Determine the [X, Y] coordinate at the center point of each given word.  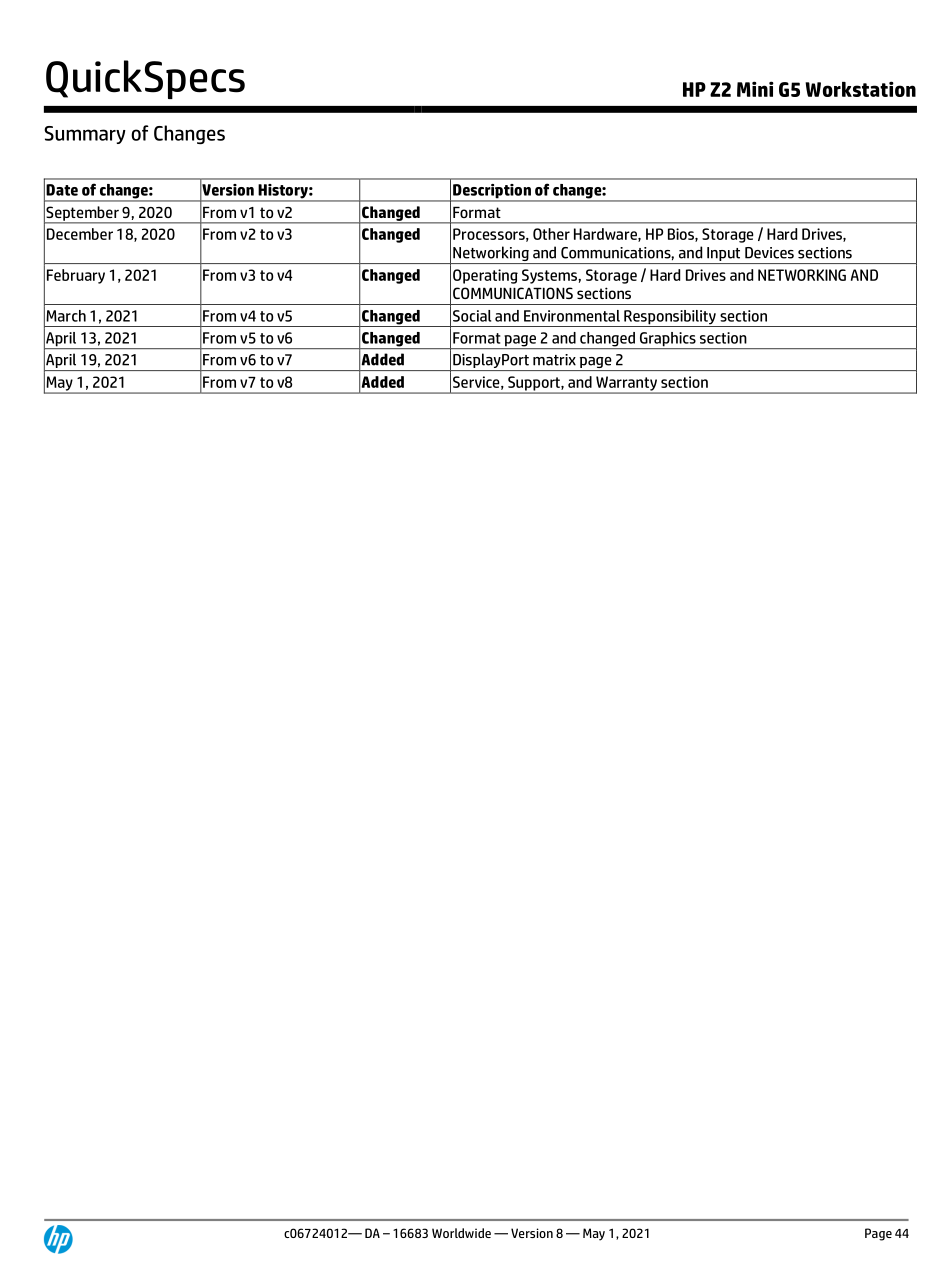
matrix [554, 360]
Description [492, 192]
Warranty [626, 384]
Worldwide [461, 1233]
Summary [85, 135]
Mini [755, 89]
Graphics [668, 340]
